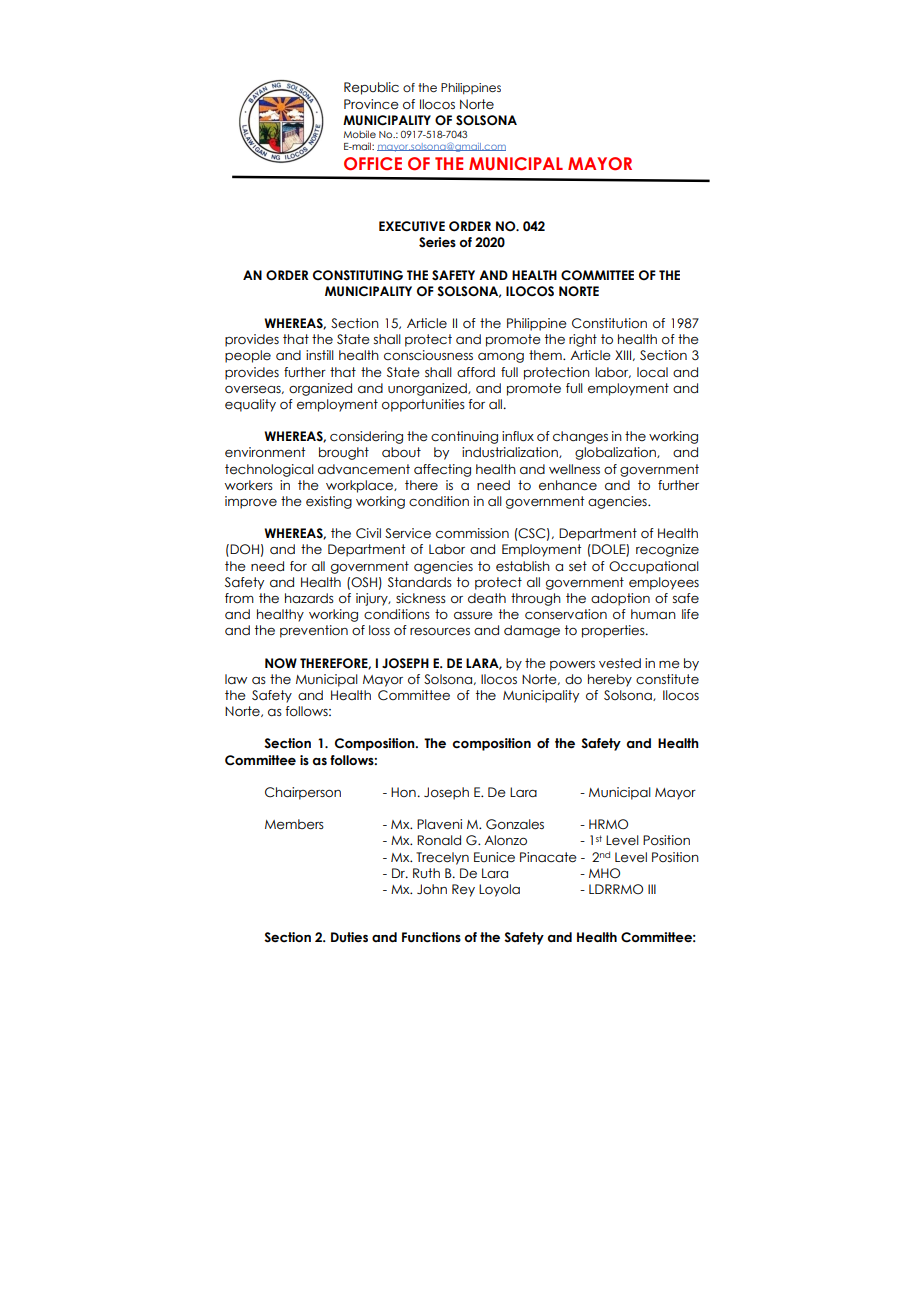  I want to click on Rey, so click(463, 890).
